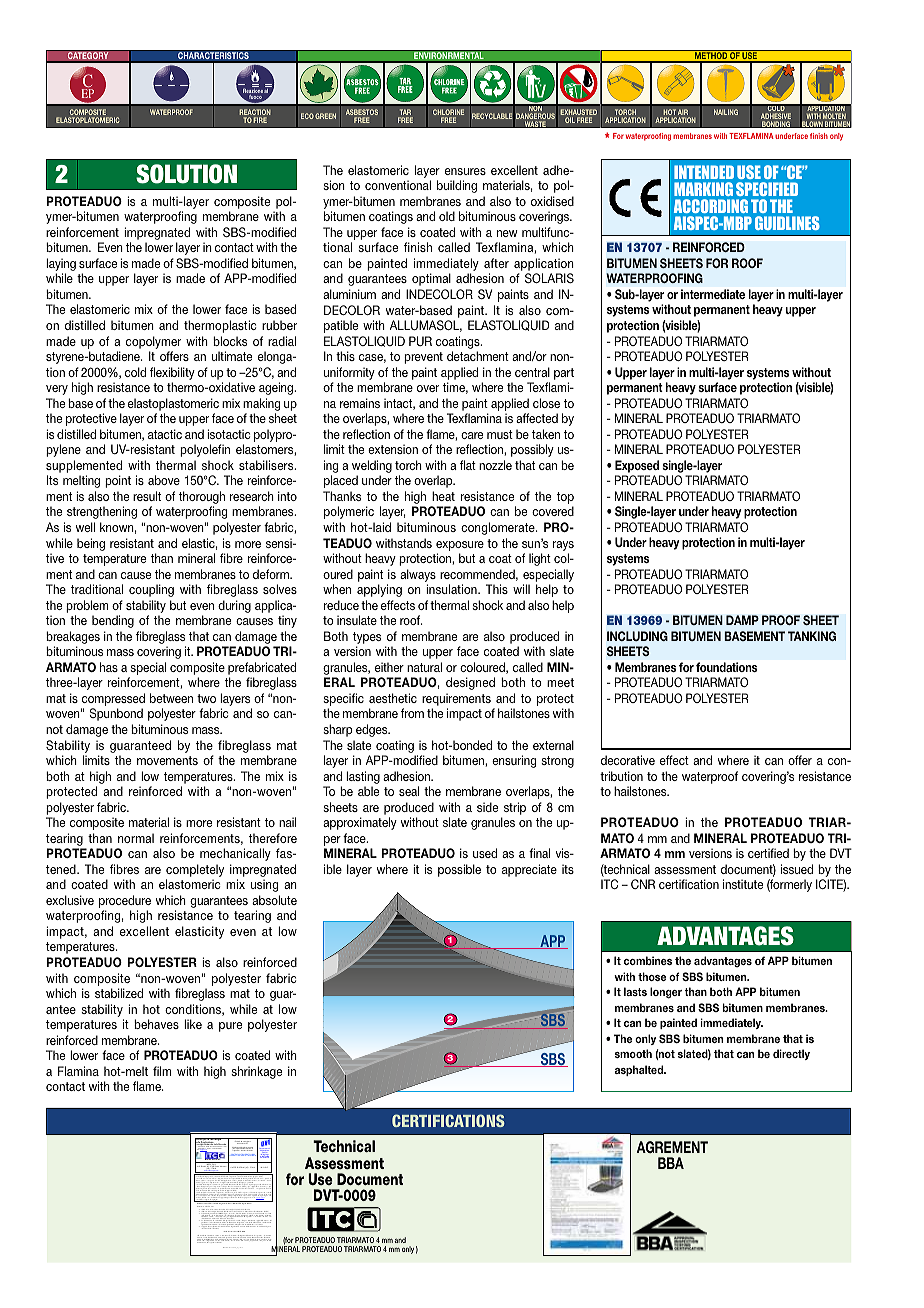 The image size is (924, 1308). I want to click on cfr, so click(249, 1186).
